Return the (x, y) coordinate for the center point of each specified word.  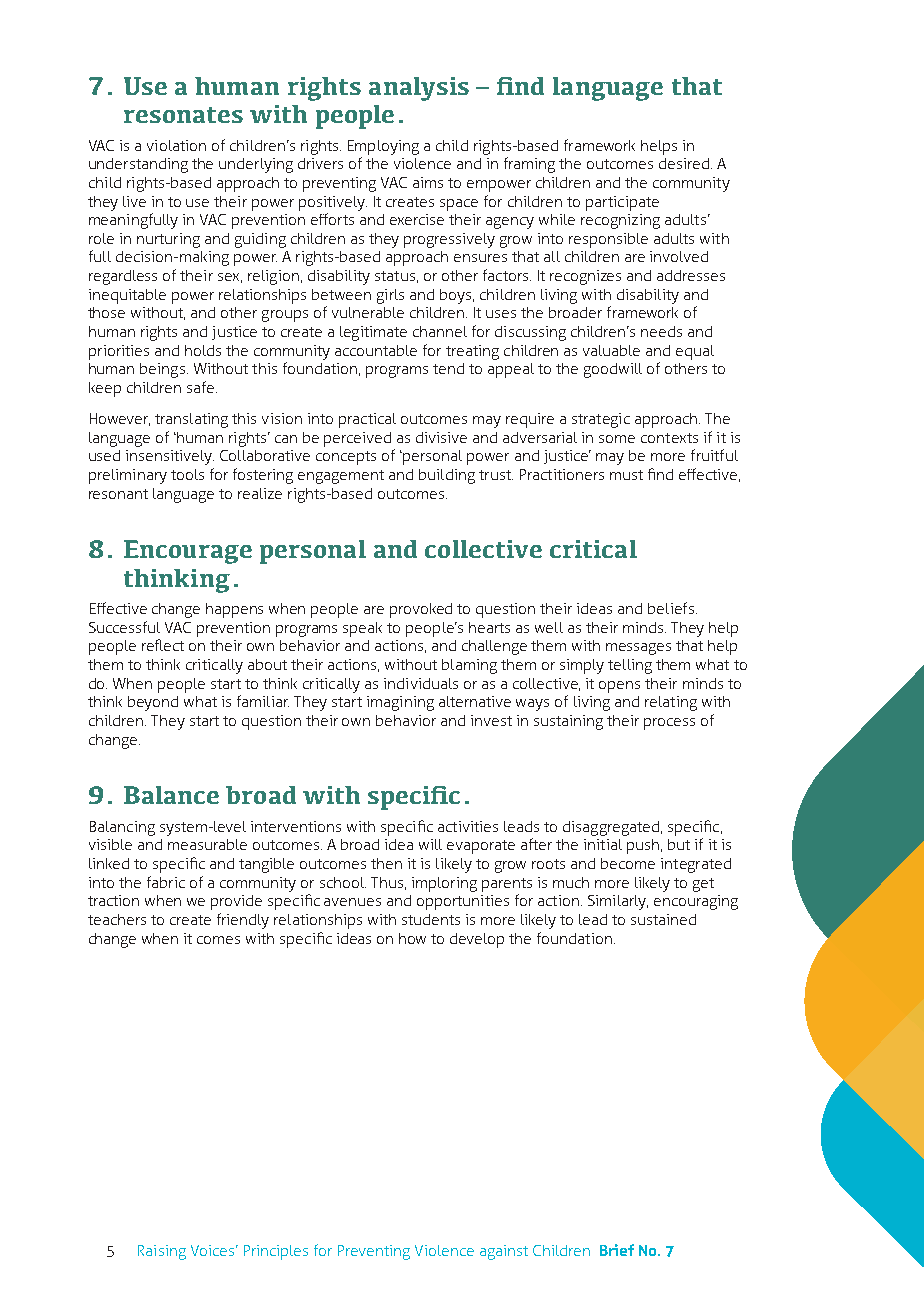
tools (187, 474)
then (386, 863)
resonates (183, 115)
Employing (383, 147)
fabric (166, 882)
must (626, 475)
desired (684, 163)
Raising (162, 1252)
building (447, 476)
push (643, 846)
